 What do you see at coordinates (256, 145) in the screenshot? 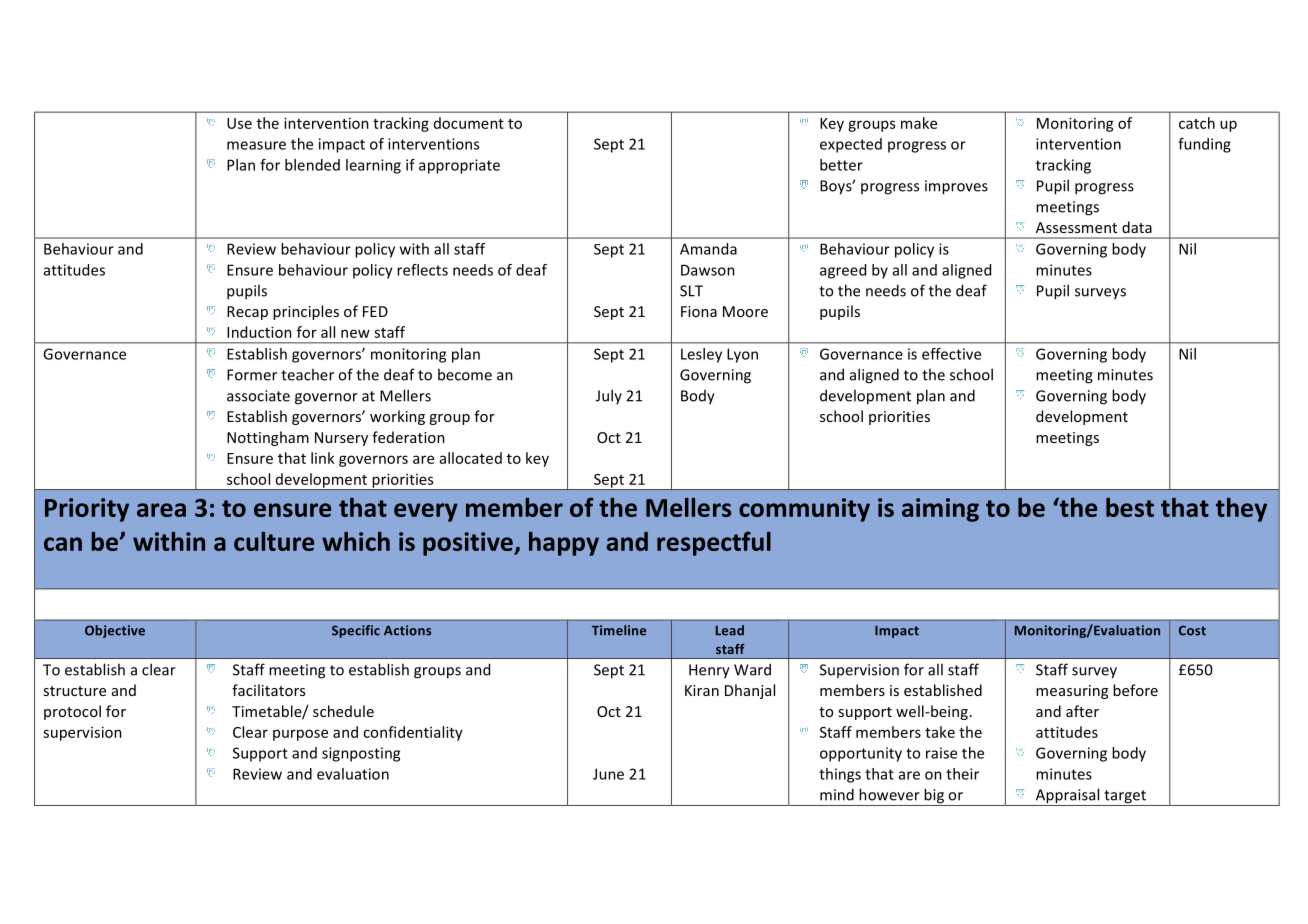
I see `measure` at bounding box center [256, 145].
